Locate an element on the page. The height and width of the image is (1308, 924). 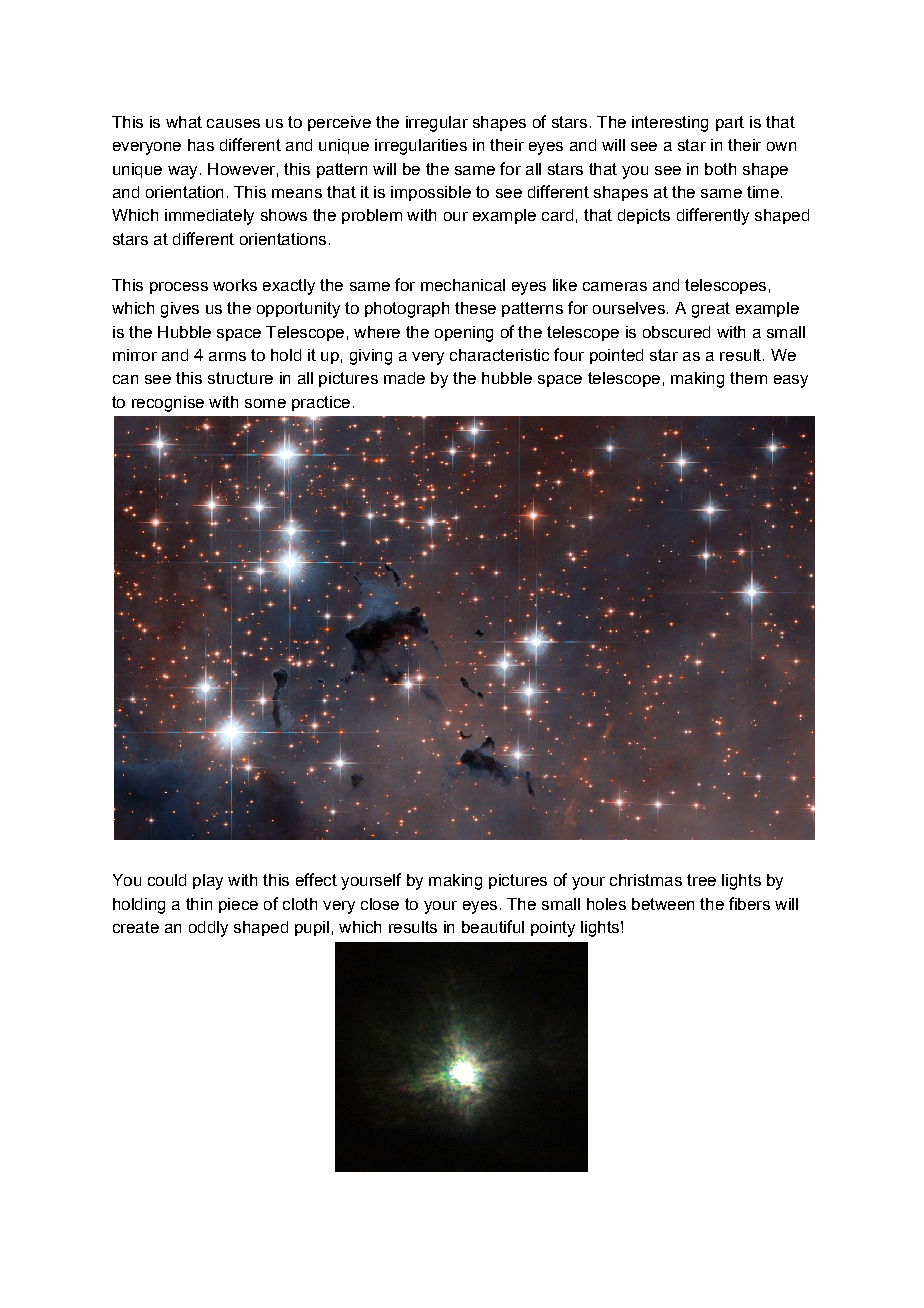
impossible is located at coordinates (431, 193).
